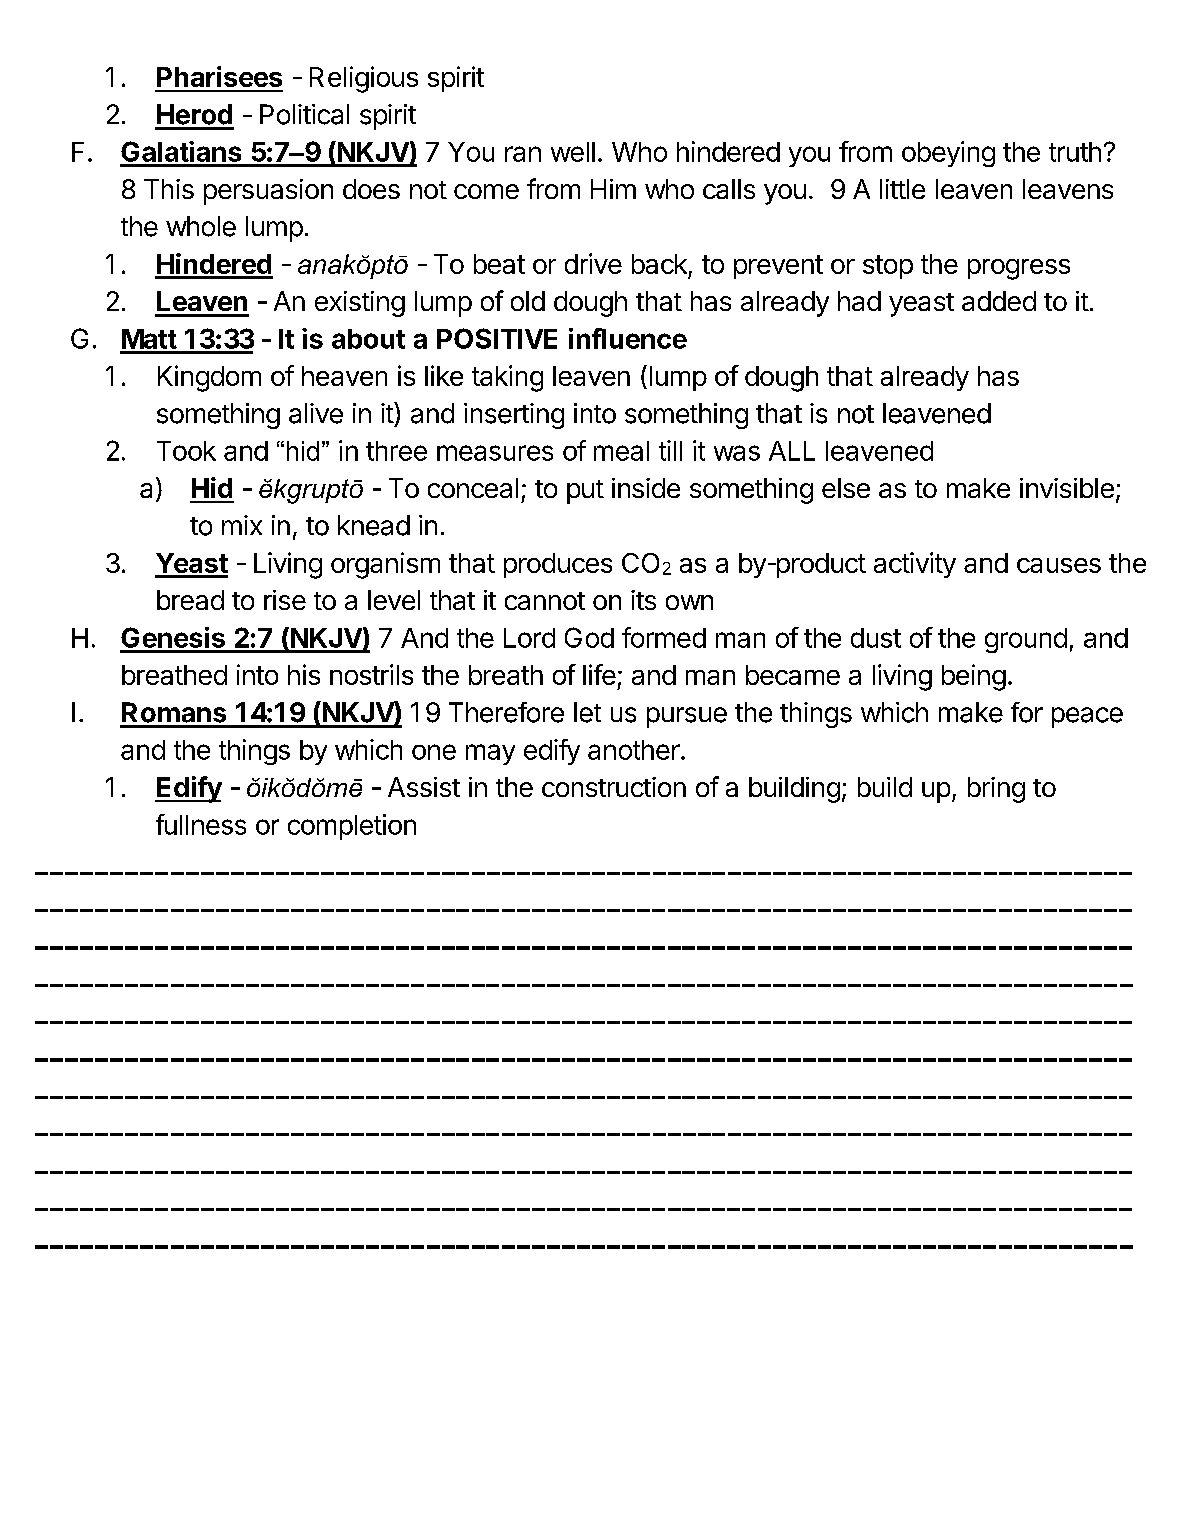 The width and height of the document is (1184, 1532). What do you see at coordinates (948, 154) in the document?
I see `obeying` at bounding box center [948, 154].
